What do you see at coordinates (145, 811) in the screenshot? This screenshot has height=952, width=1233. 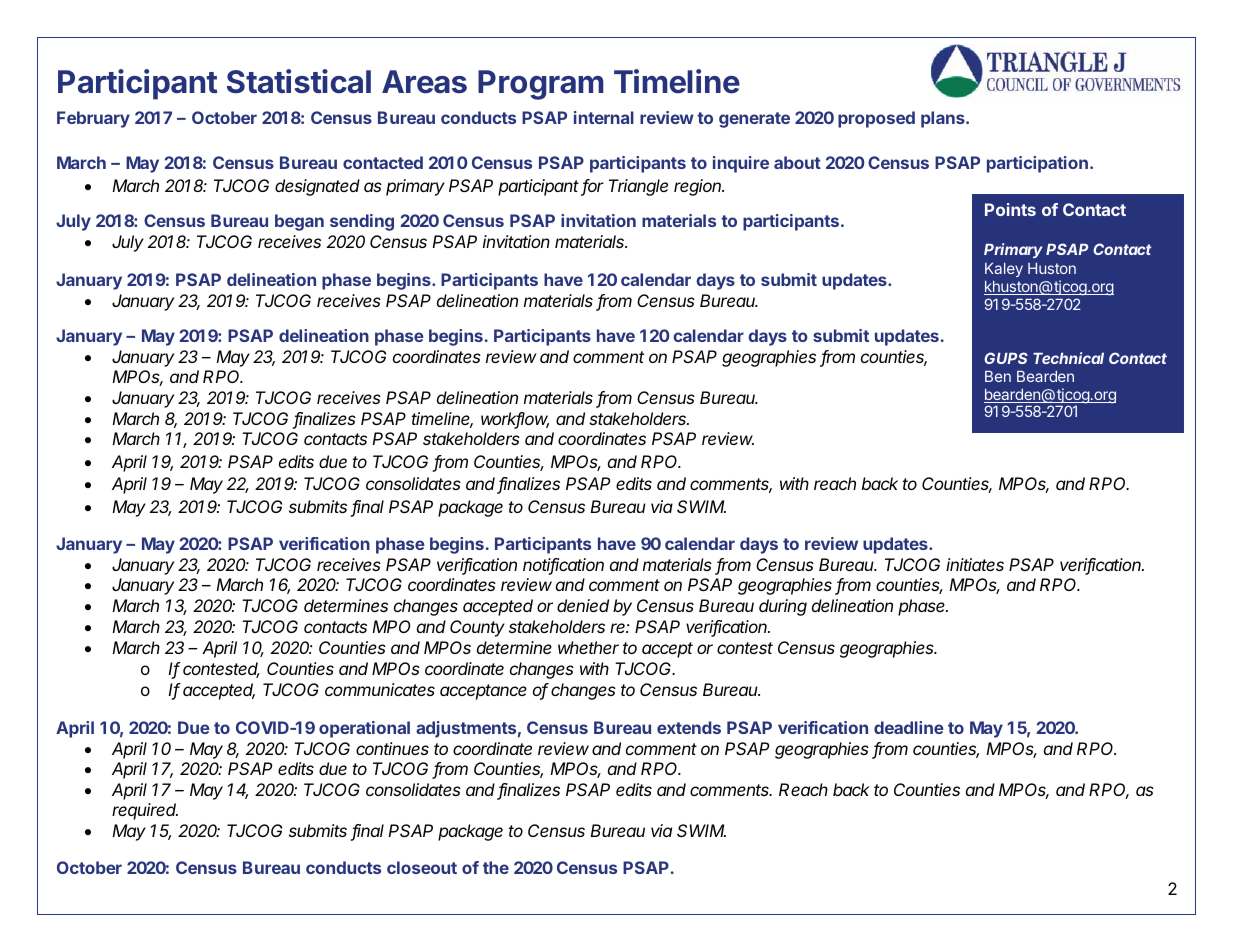 I see `required` at bounding box center [145, 811].
